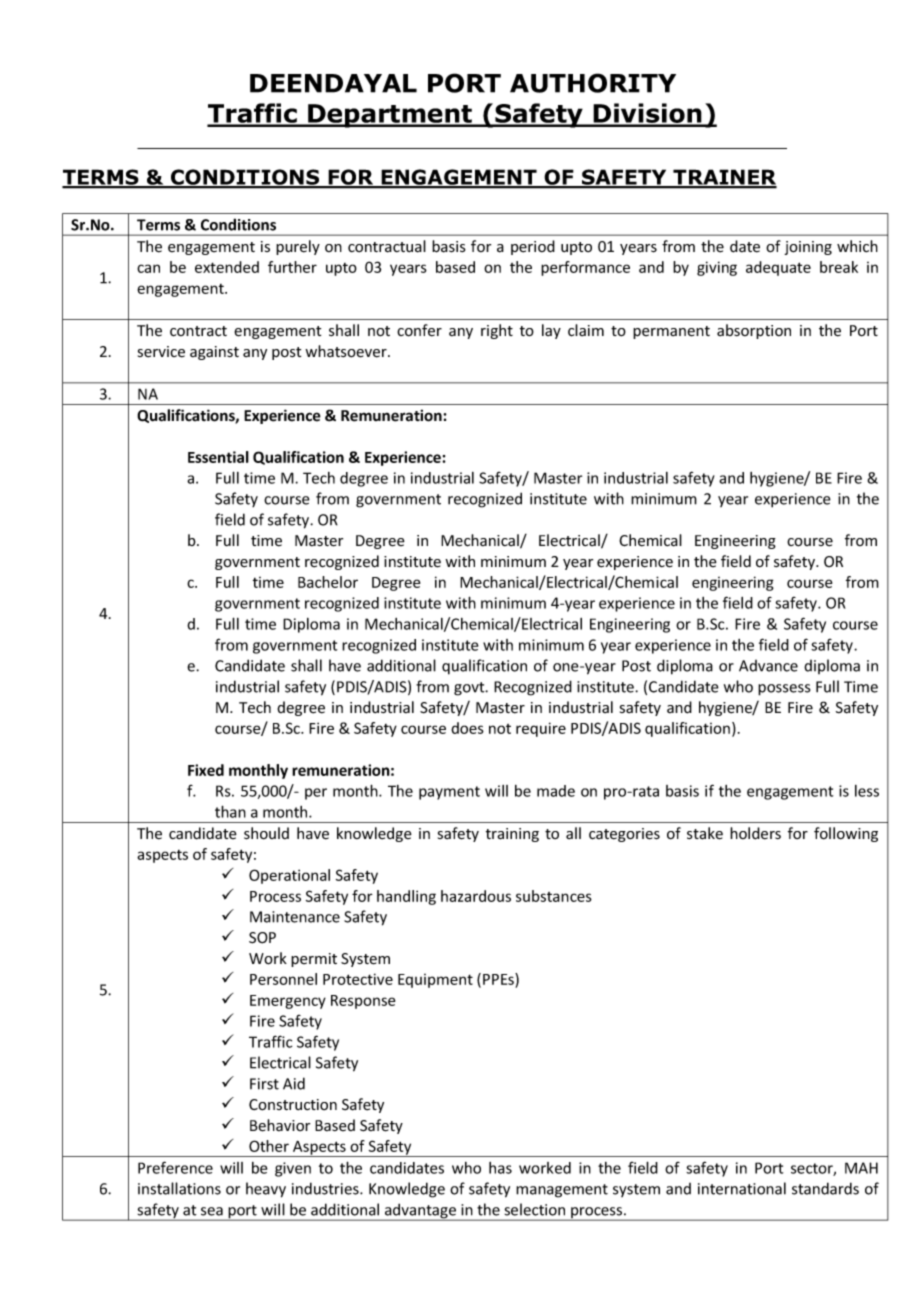 The height and width of the document is (1307, 924). Describe the element at coordinates (218, 457) in the document. I see `Essential` at that location.
